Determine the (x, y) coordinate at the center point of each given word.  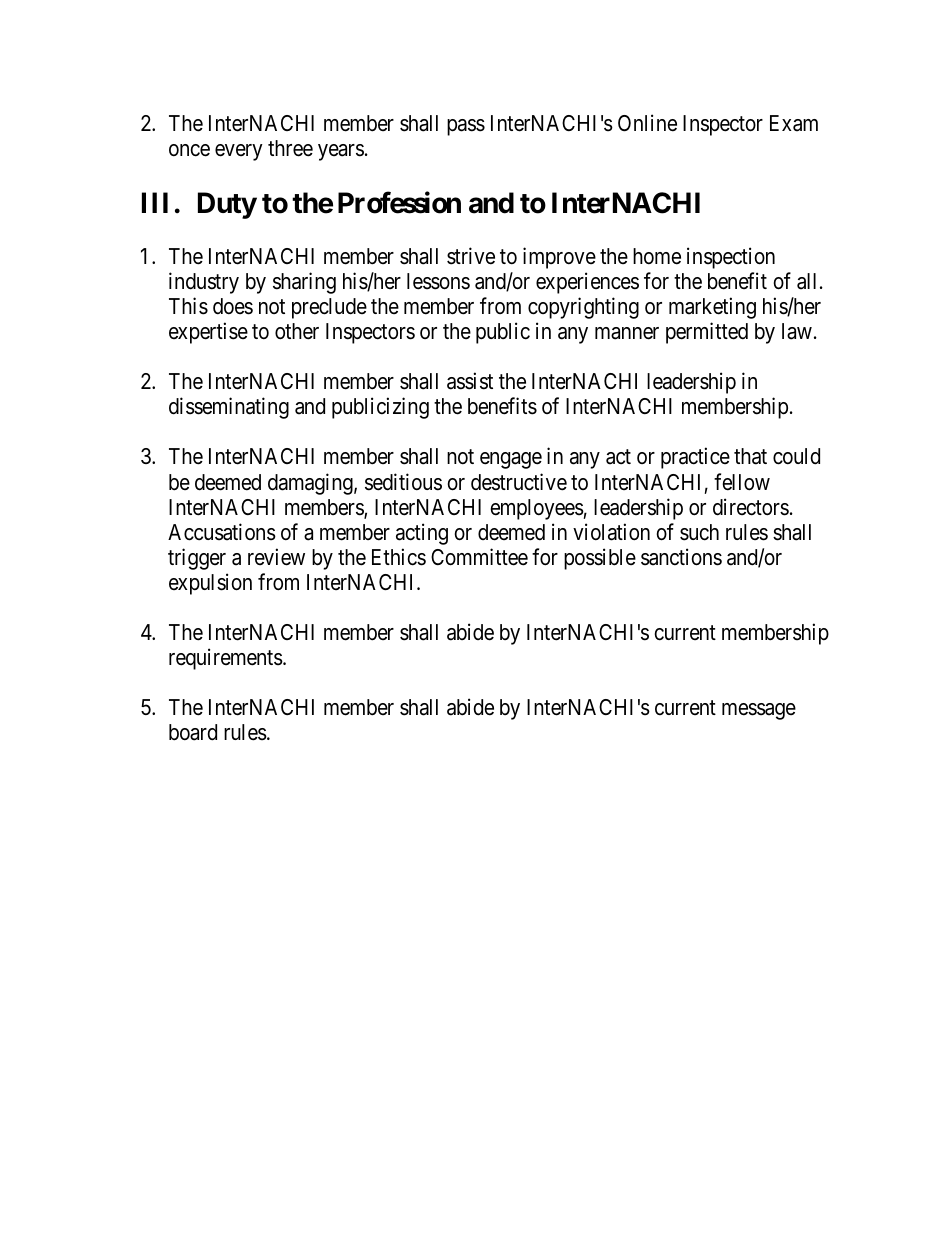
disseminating (229, 408)
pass (466, 127)
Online (647, 123)
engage (511, 460)
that (750, 456)
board (193, 732)
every (239, 152)
